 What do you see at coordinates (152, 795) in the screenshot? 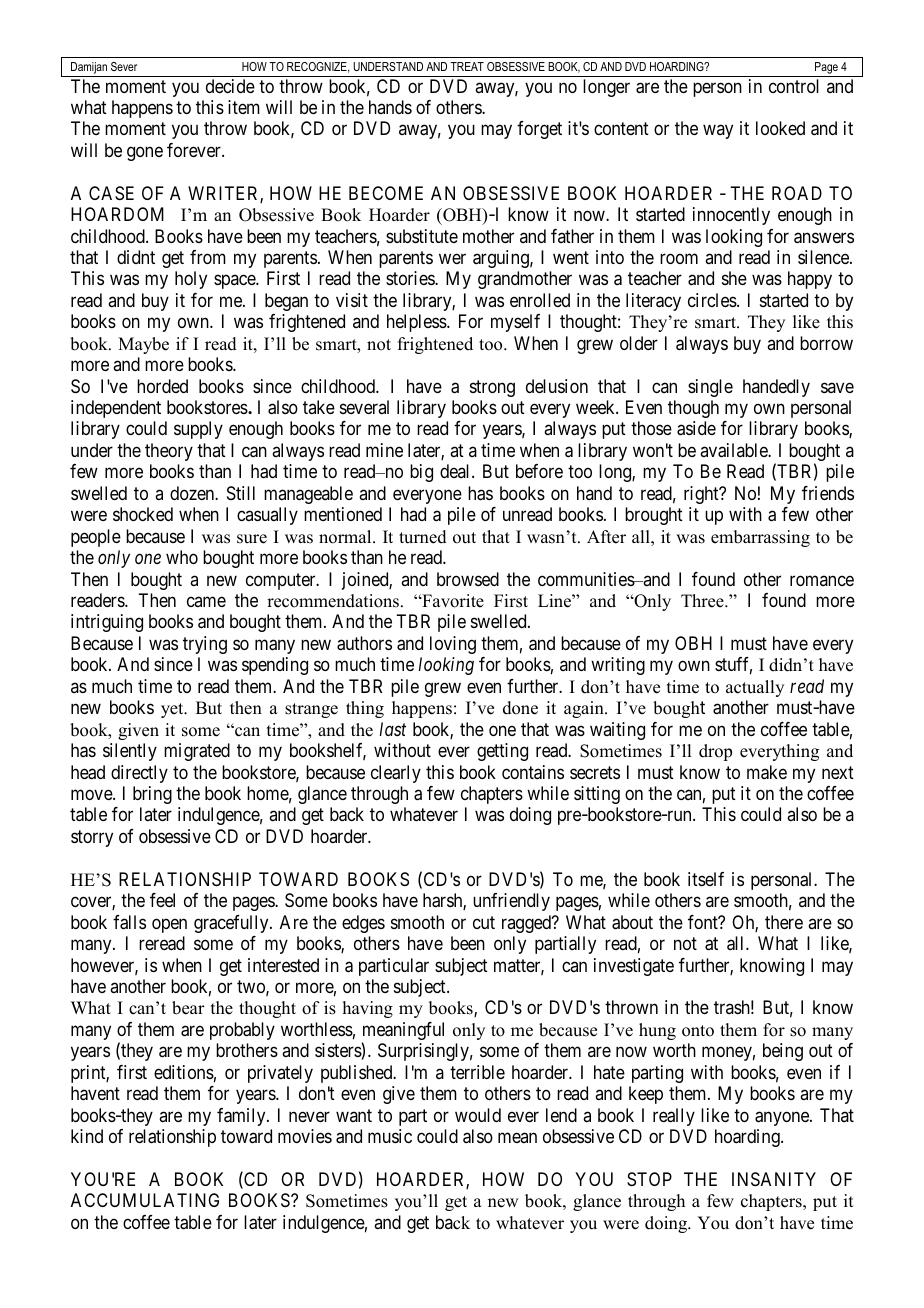
I see `bring` at bounding box center [152, 795].
